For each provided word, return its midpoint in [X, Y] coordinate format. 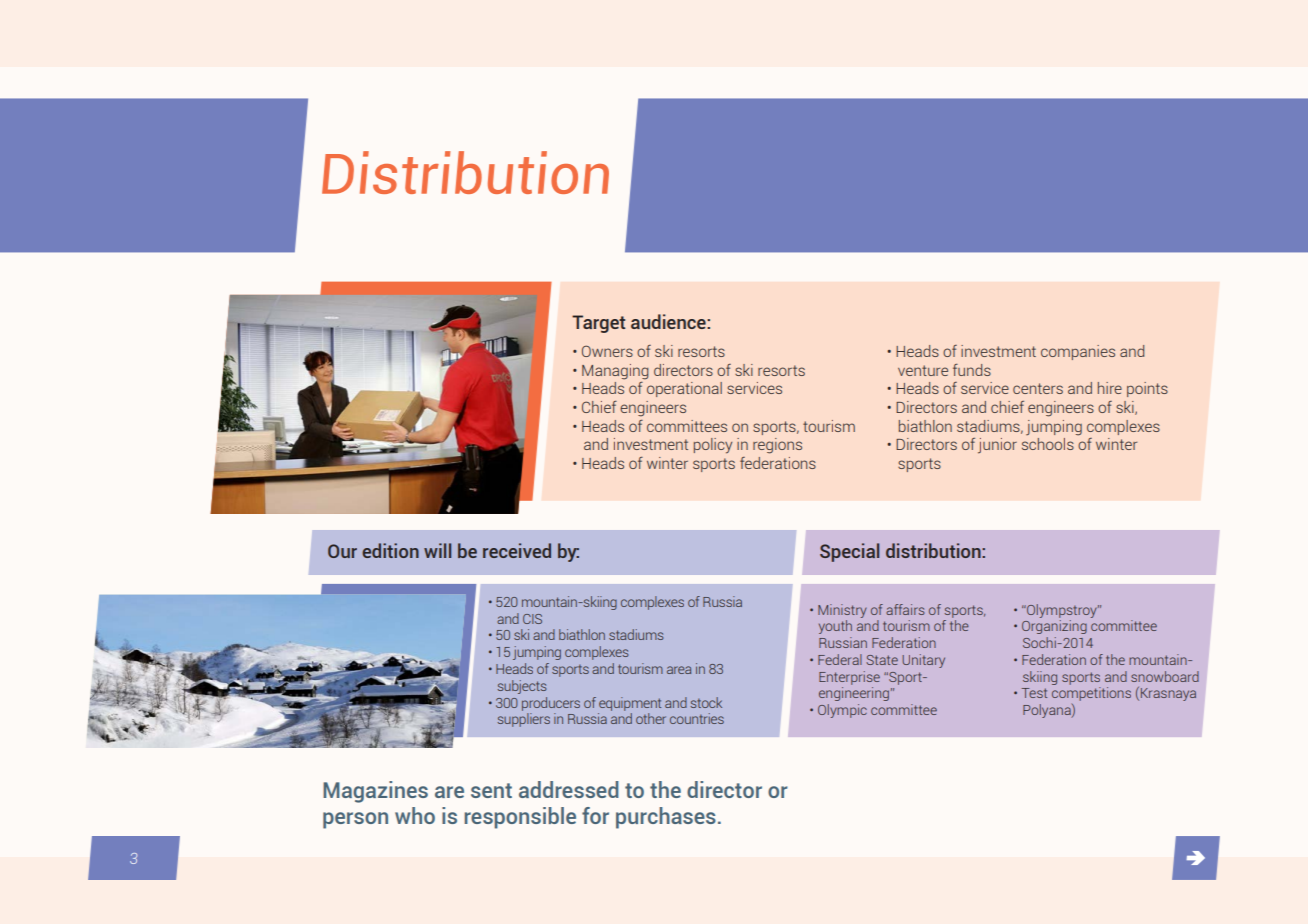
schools [1048, 444]
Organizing [1054, 627]
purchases [666, 818]
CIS [532, 619]
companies [1078, 352]
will [437, 550]
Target [598, 324]
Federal [840, 659]
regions [777, 446]
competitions [1091, 694]
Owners [607, 351]
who [415, 815]
